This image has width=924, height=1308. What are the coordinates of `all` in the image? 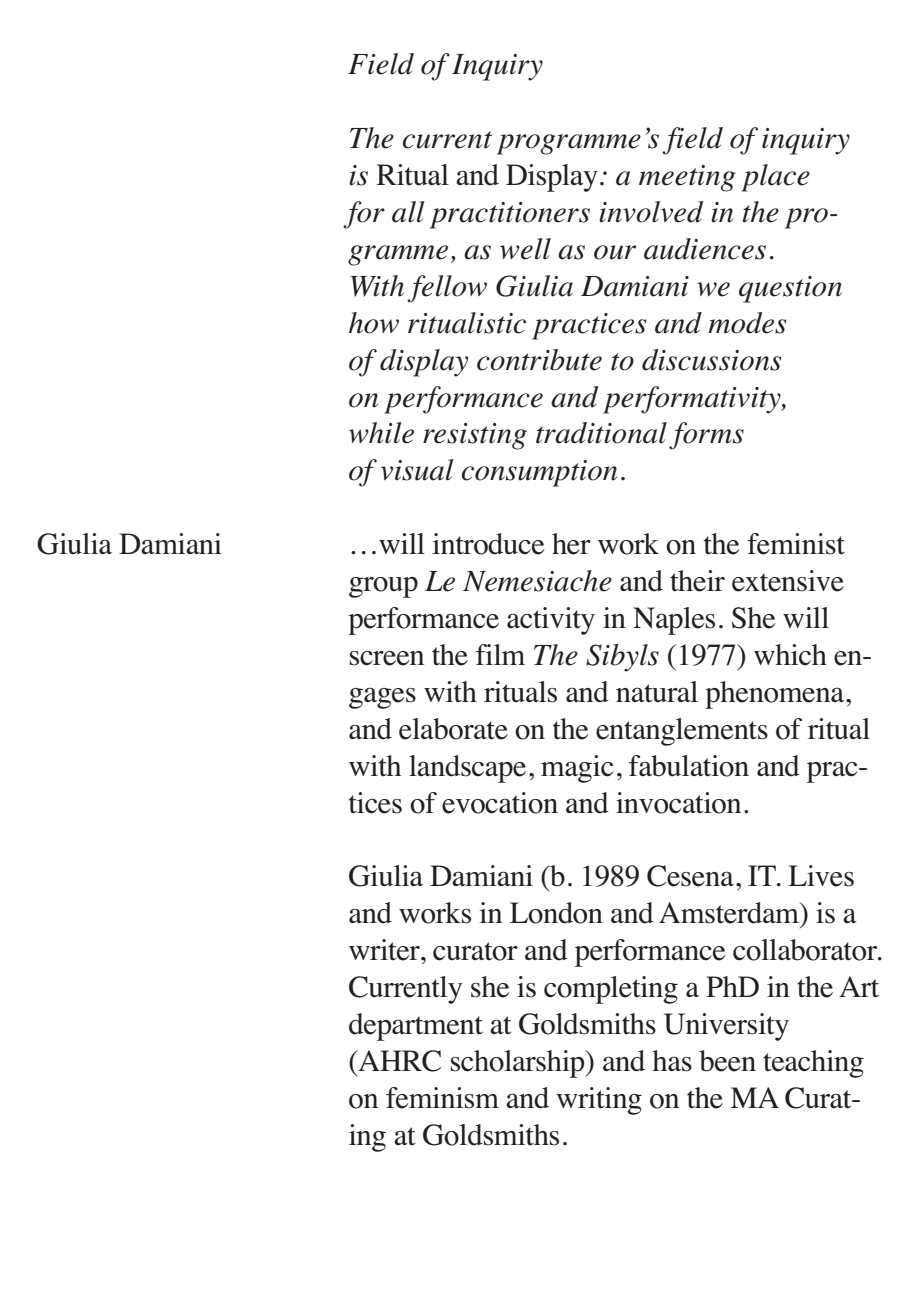 It's located at (408, 212).
